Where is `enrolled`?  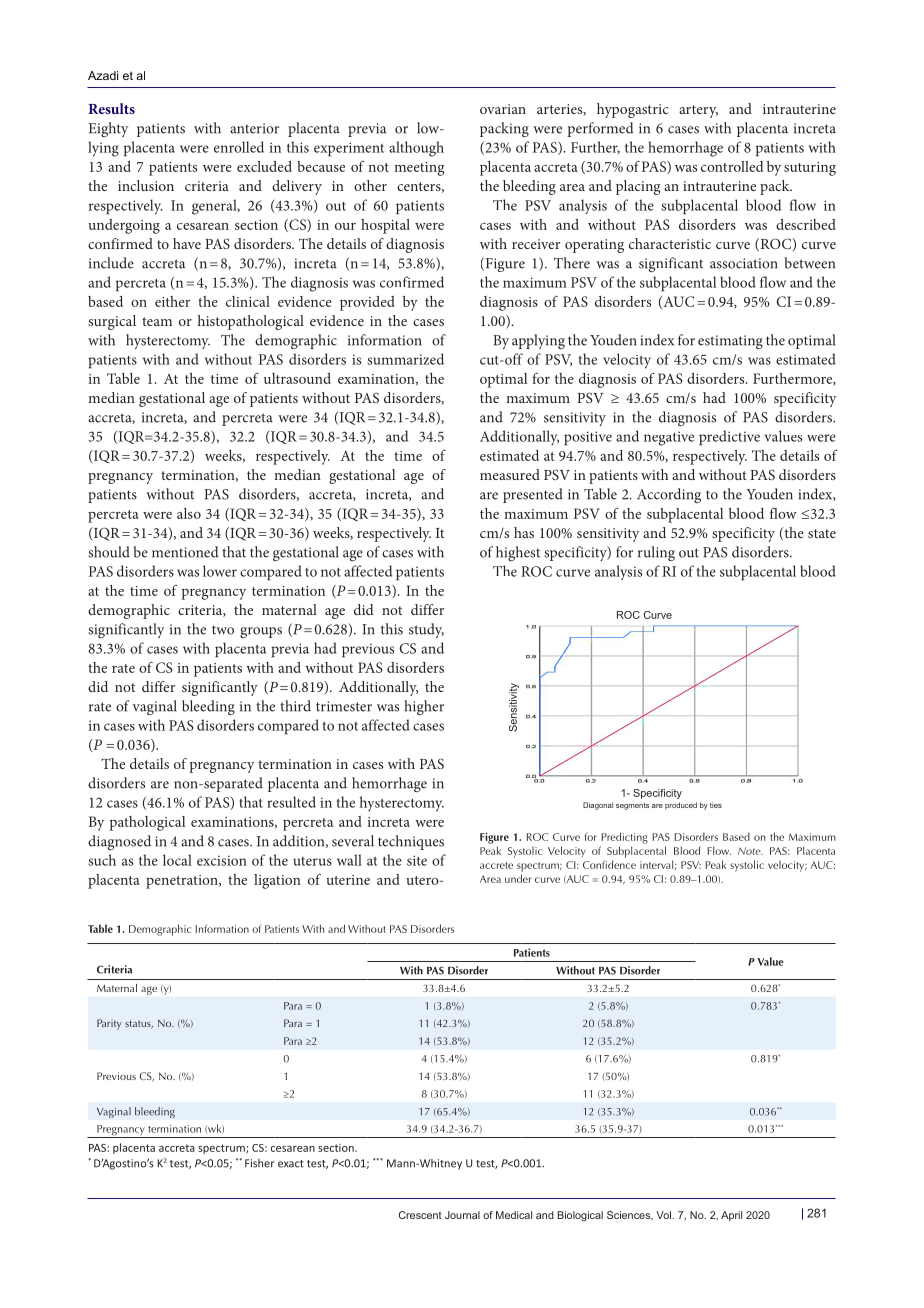
enrolled is located at coordinates (239, 147).
